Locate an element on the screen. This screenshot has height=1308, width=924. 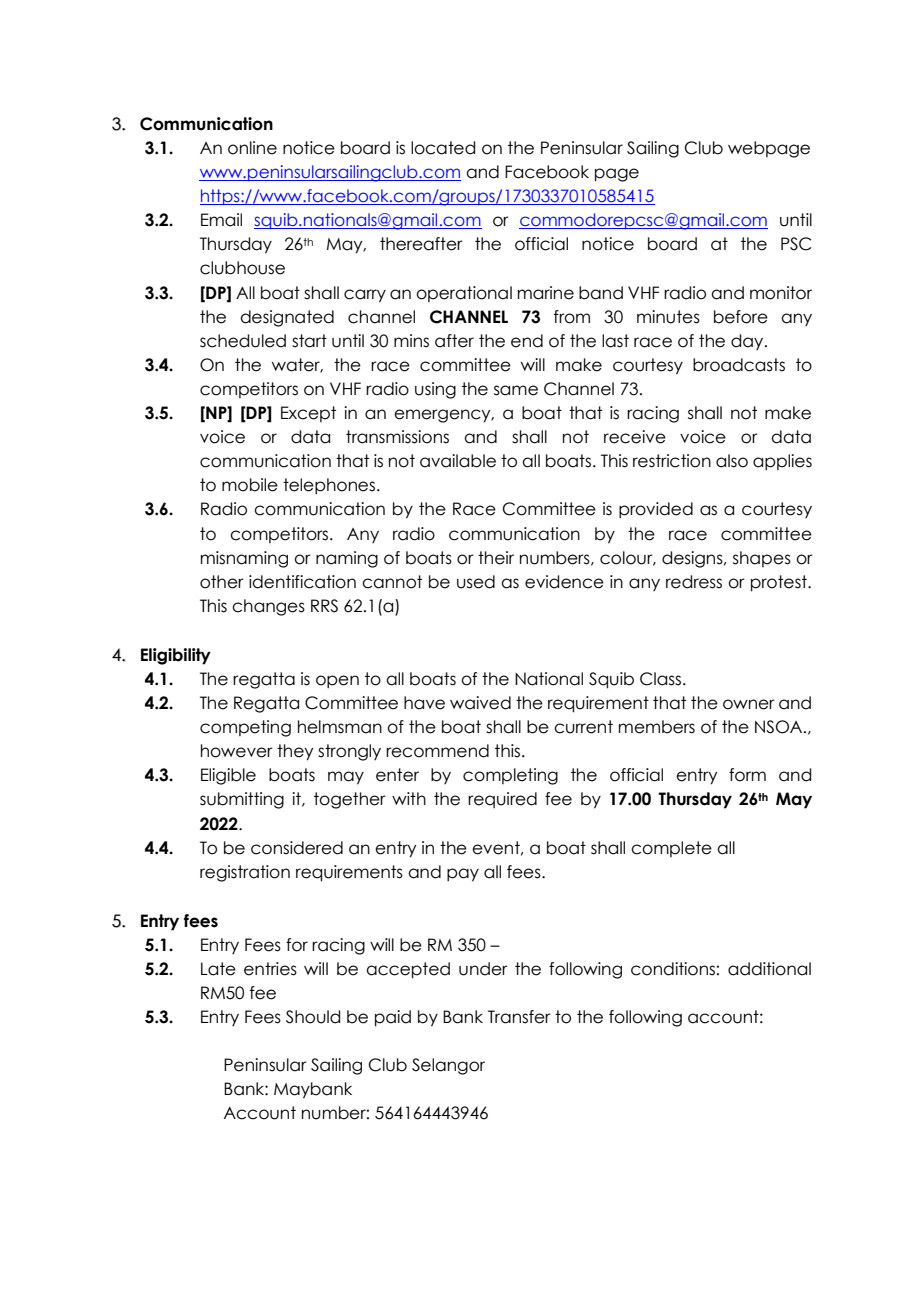
required is located at coordinates (502, 800).
